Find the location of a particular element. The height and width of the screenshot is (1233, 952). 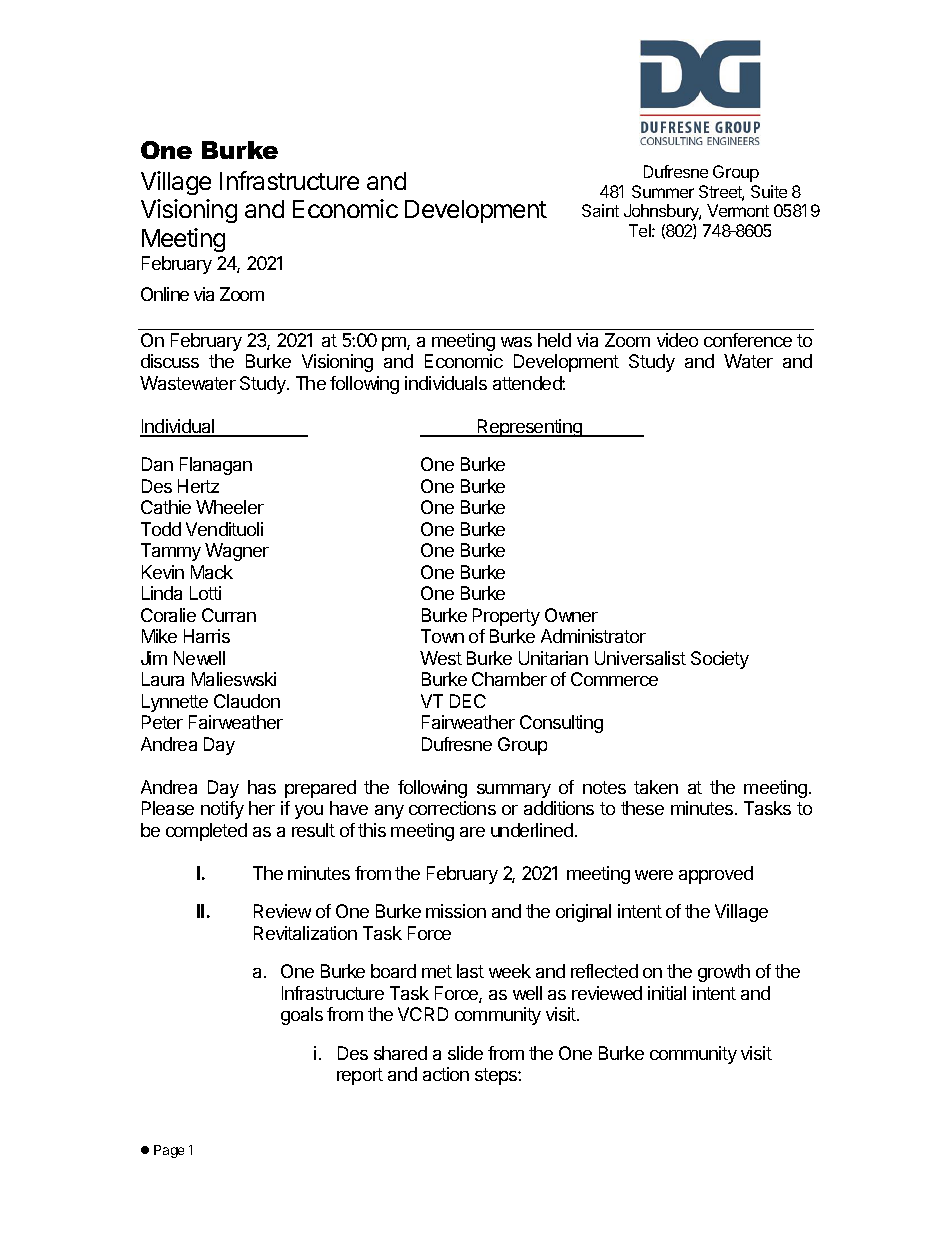

Saint is located at coordinates (600, 210).
